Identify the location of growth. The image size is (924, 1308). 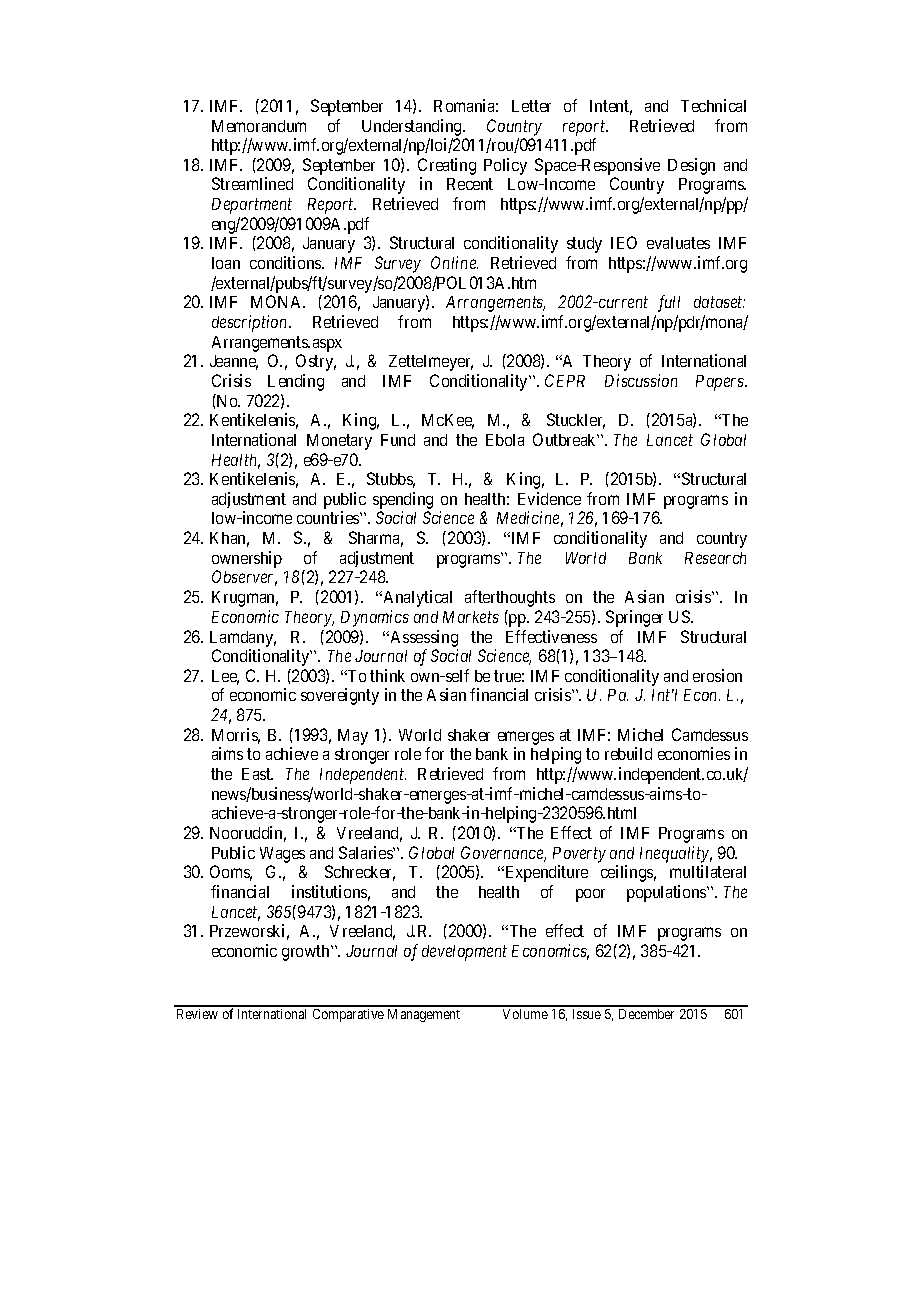
(307, 953).
